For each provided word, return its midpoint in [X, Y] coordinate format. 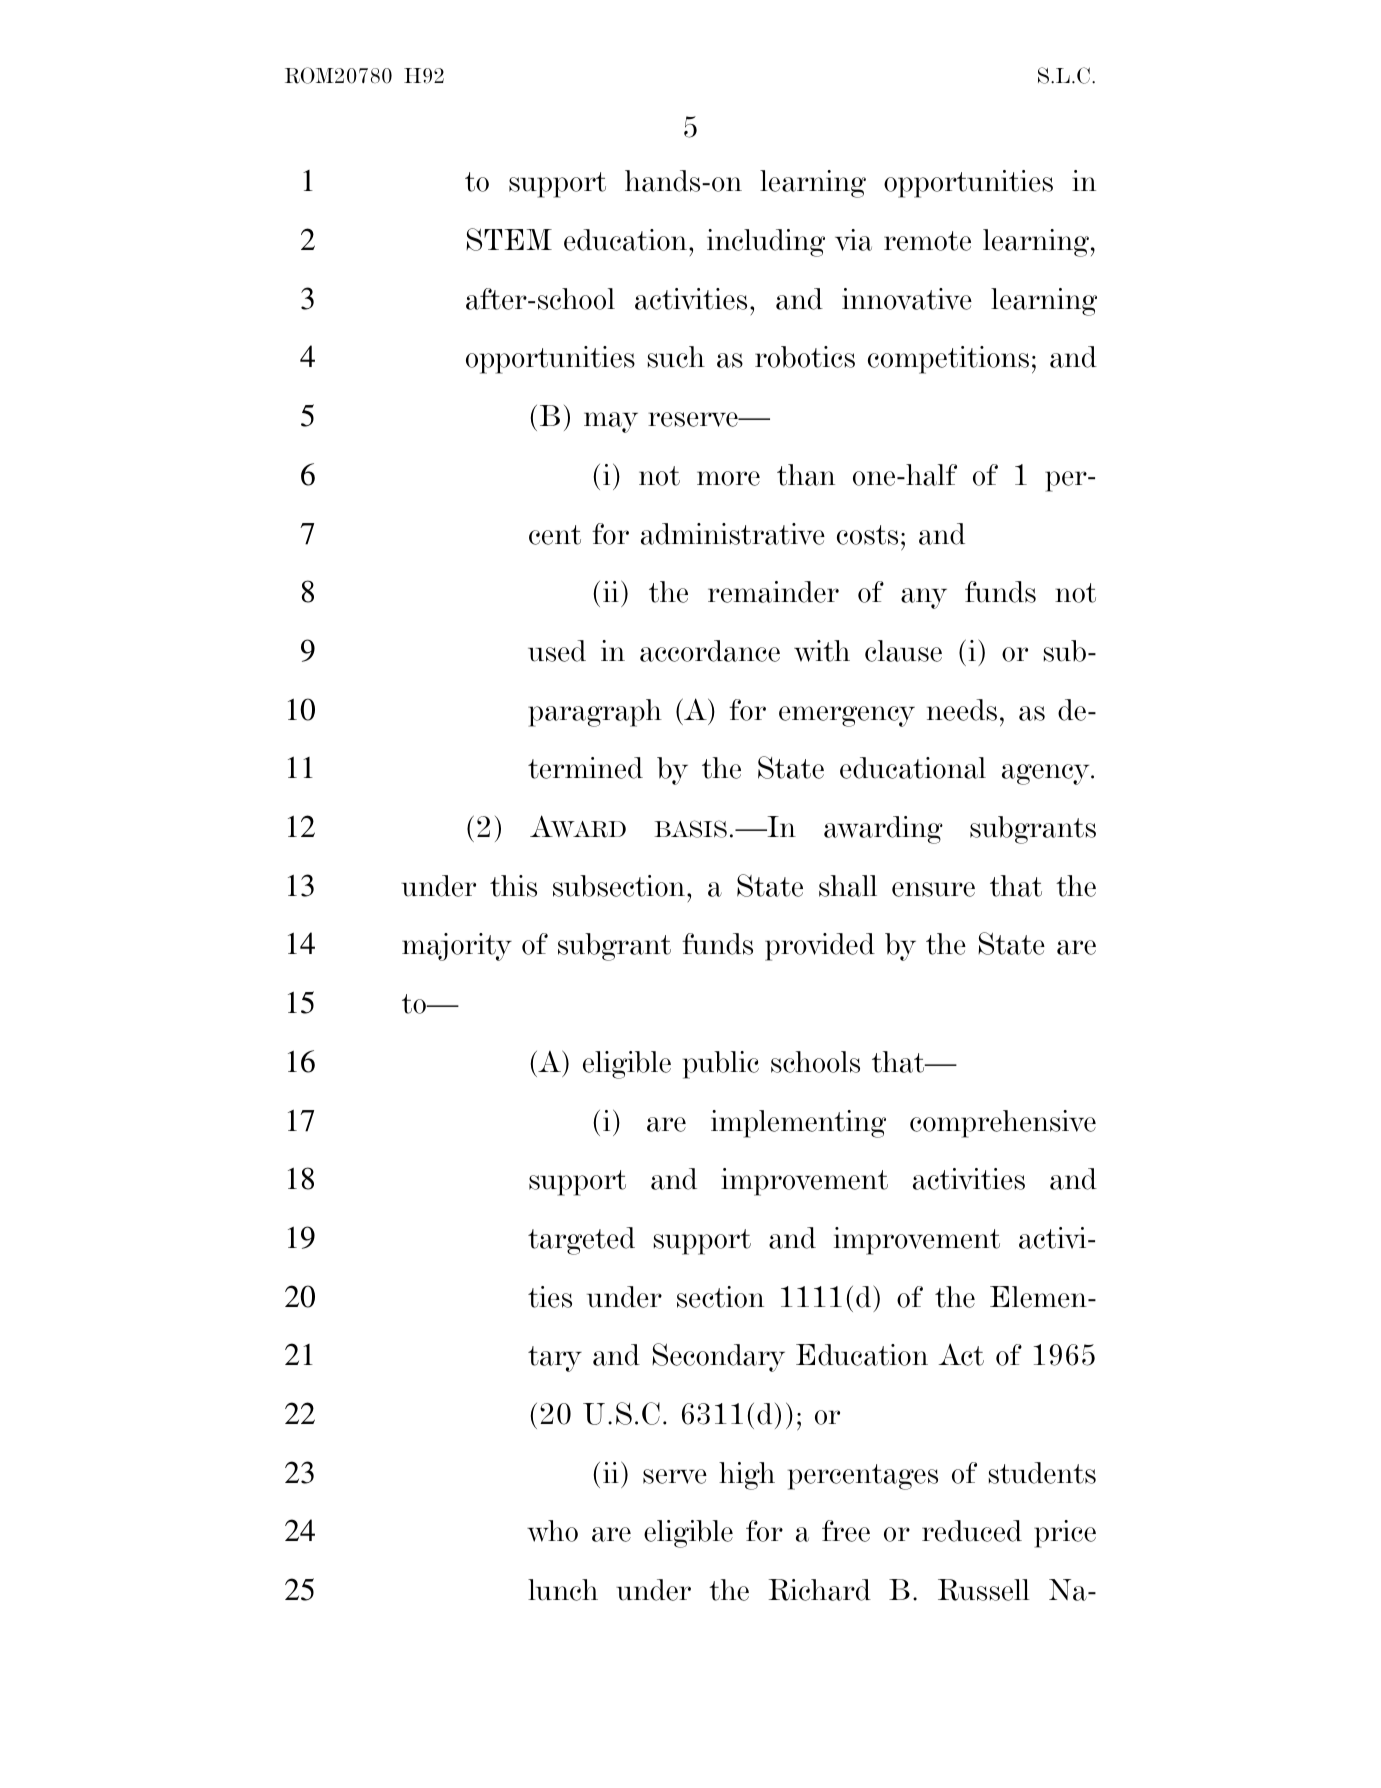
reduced [972, 1531]
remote [927, 241]
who [552, 1531]
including [766, 243]
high [747, 1476]
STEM [509, 239]
